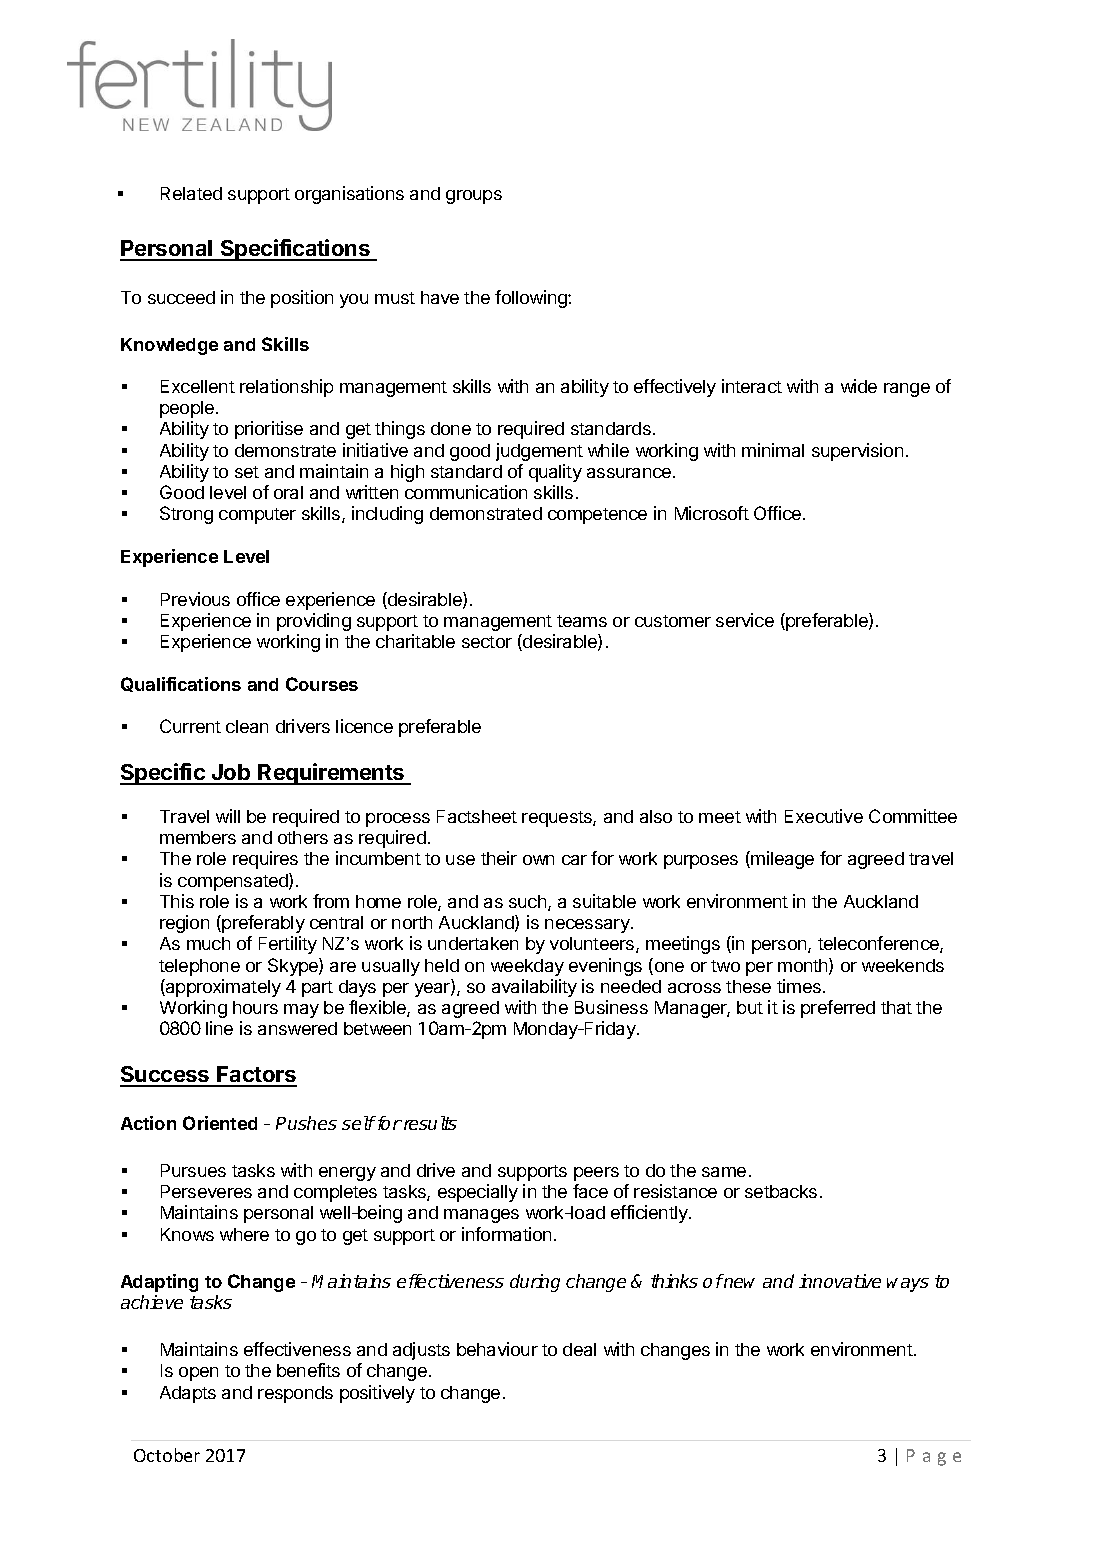 Image resolution: width=1101 pixels, height=1558 pixels. Describe the element at coordinates (497, 1349) in the document. I see `behaviour` at that location.
